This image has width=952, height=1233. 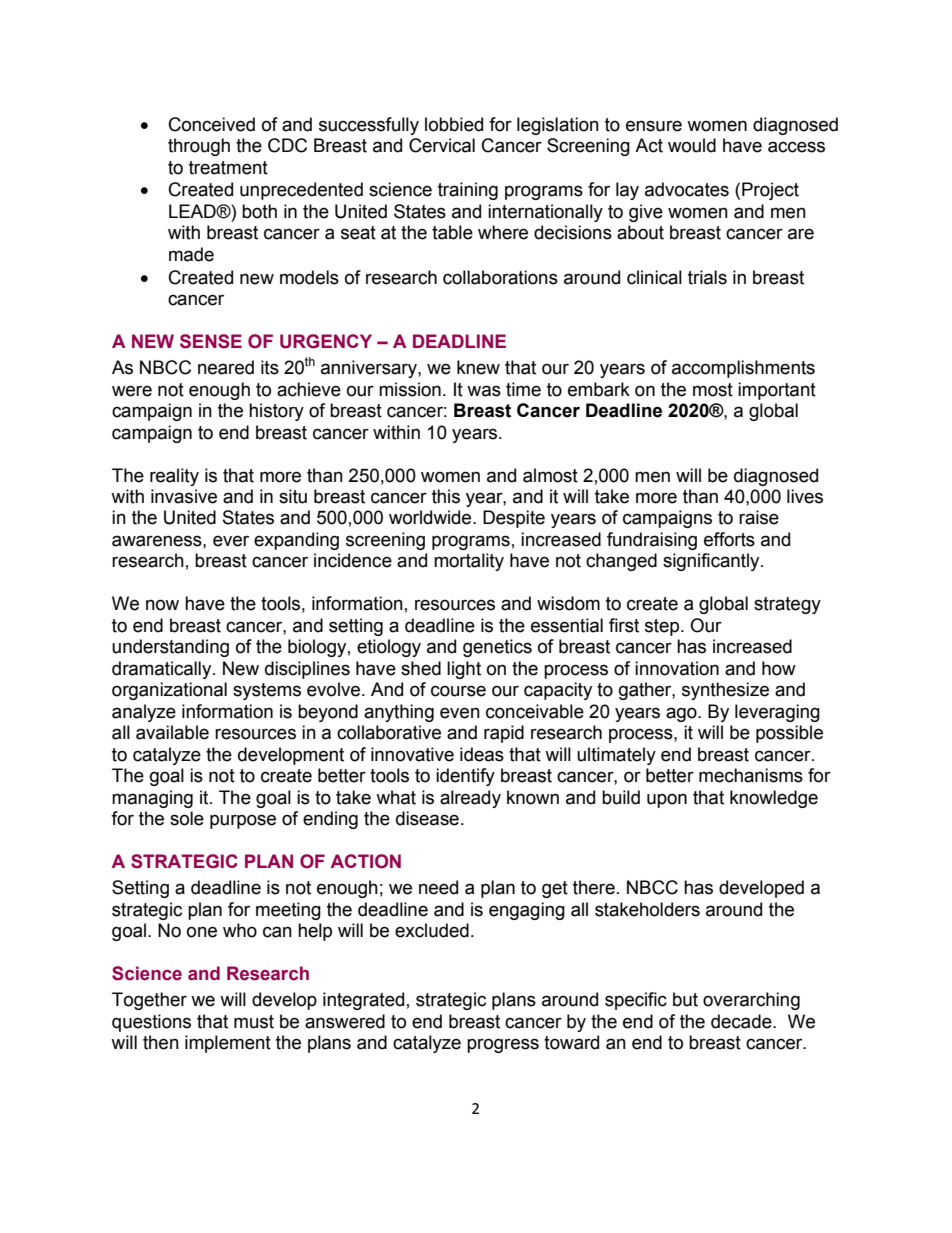 I want to click on progress, so click(x=503, y=1045).
